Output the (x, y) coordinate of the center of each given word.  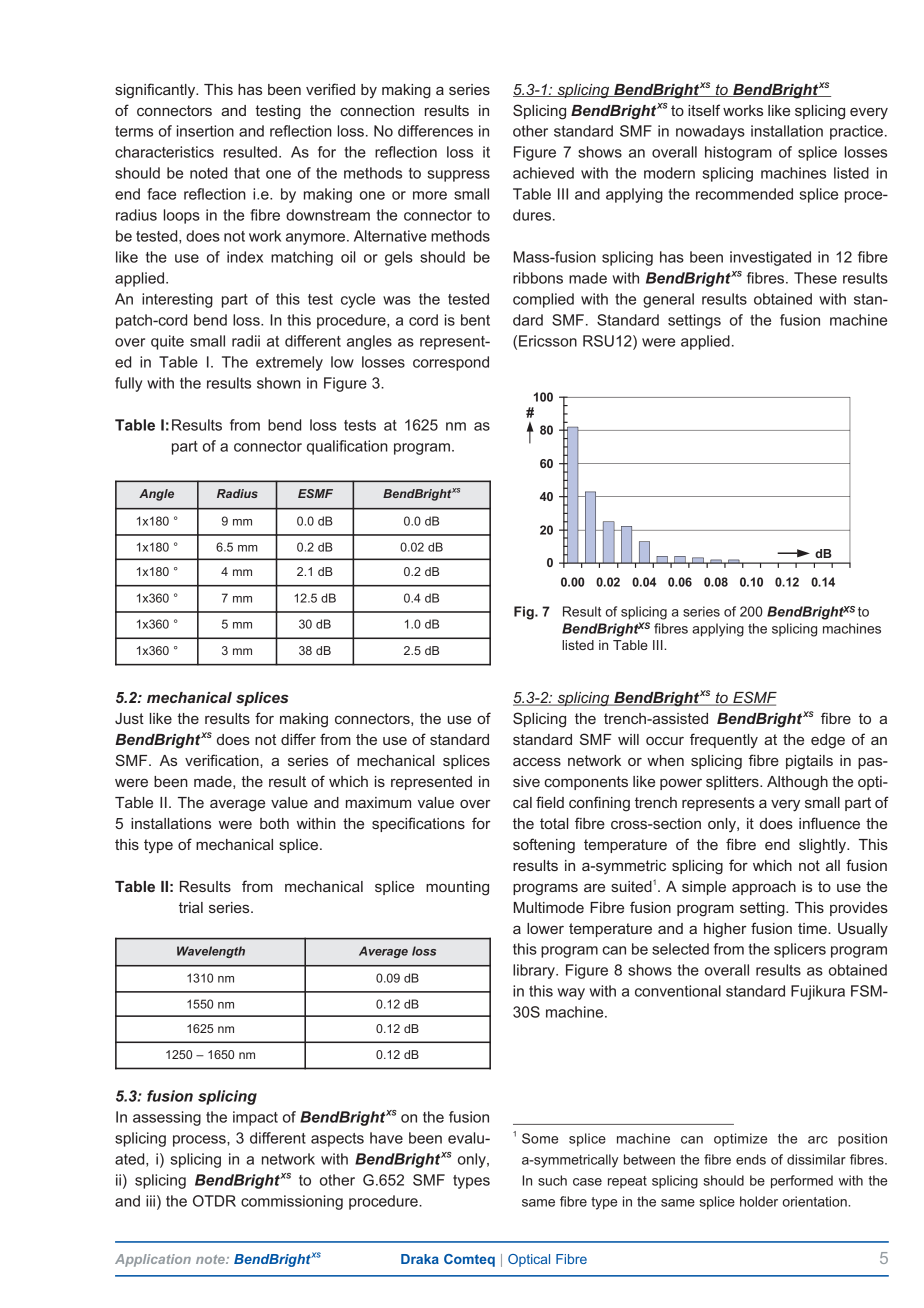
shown (279, 383)
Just (129, 718)
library (535, 971)
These (815, 278)
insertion (205, 131)
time (813, 928)
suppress (458, 176)
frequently (724, 740)
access (537, 761)
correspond (451, 363)
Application (153, 1260)
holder (759, 1201)
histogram (738, 153)
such (552, 1180)
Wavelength (211, 952)
